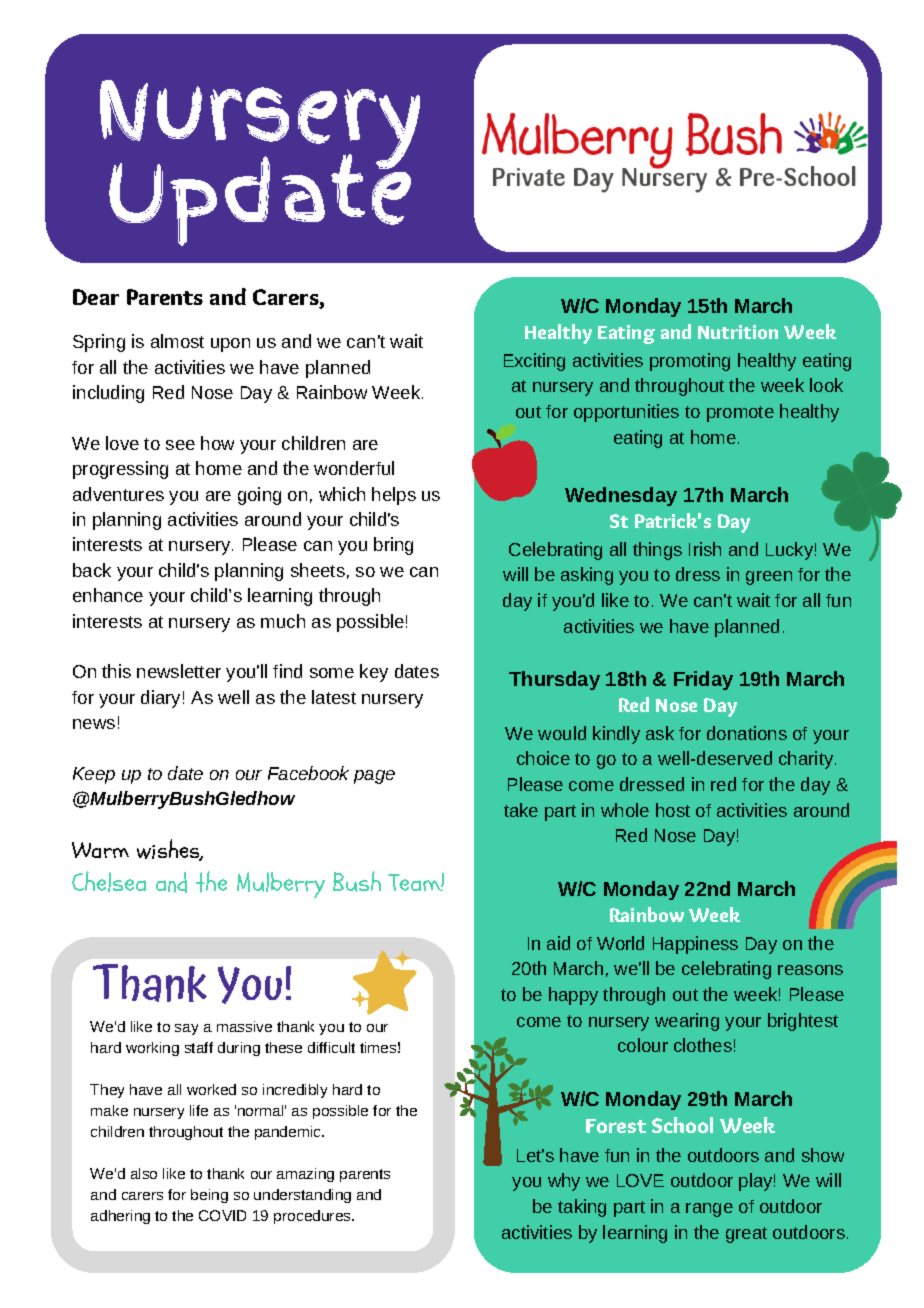  I want to click on key, so click(374, 673).
